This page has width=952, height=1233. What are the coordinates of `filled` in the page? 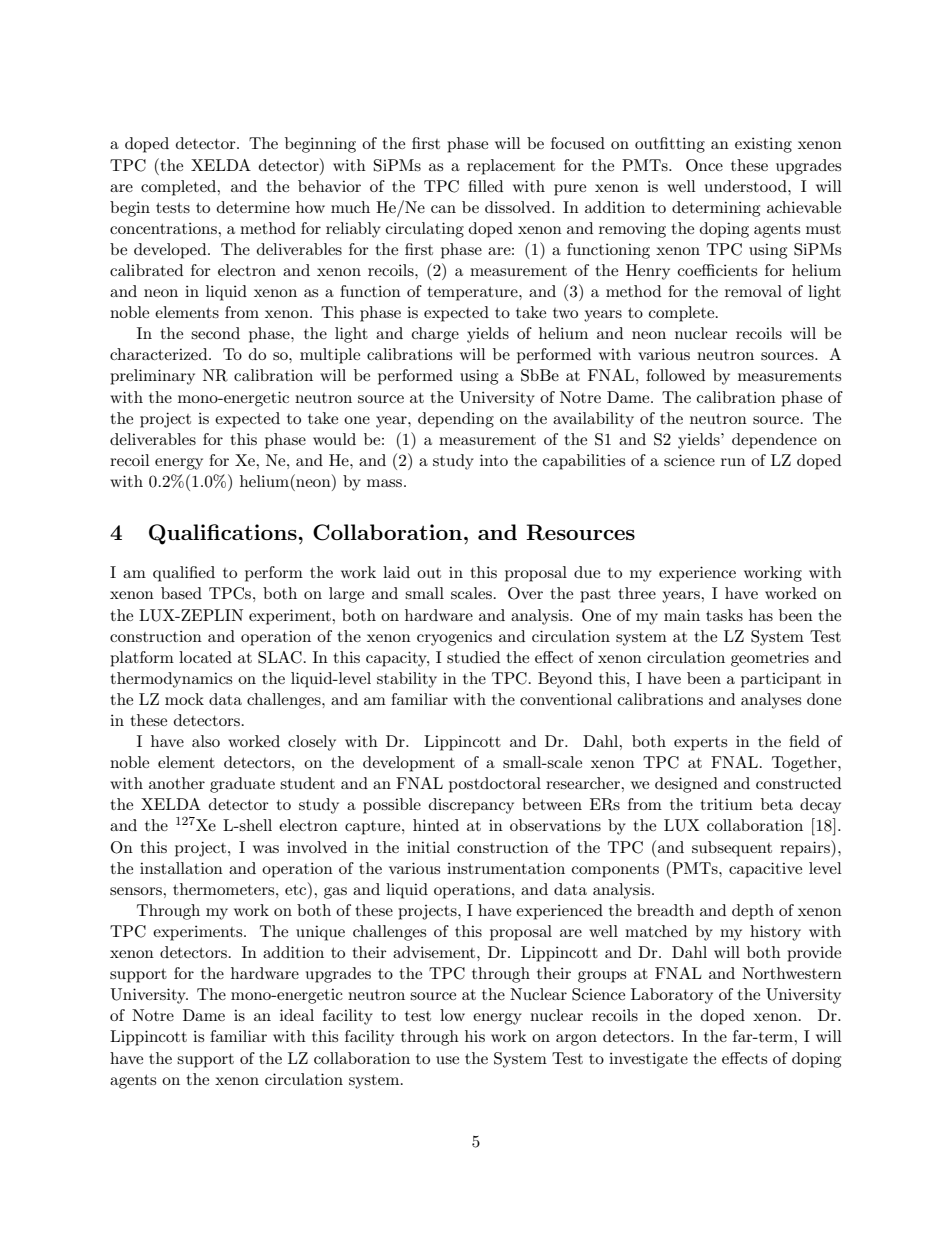 It's located at (485, 186).
